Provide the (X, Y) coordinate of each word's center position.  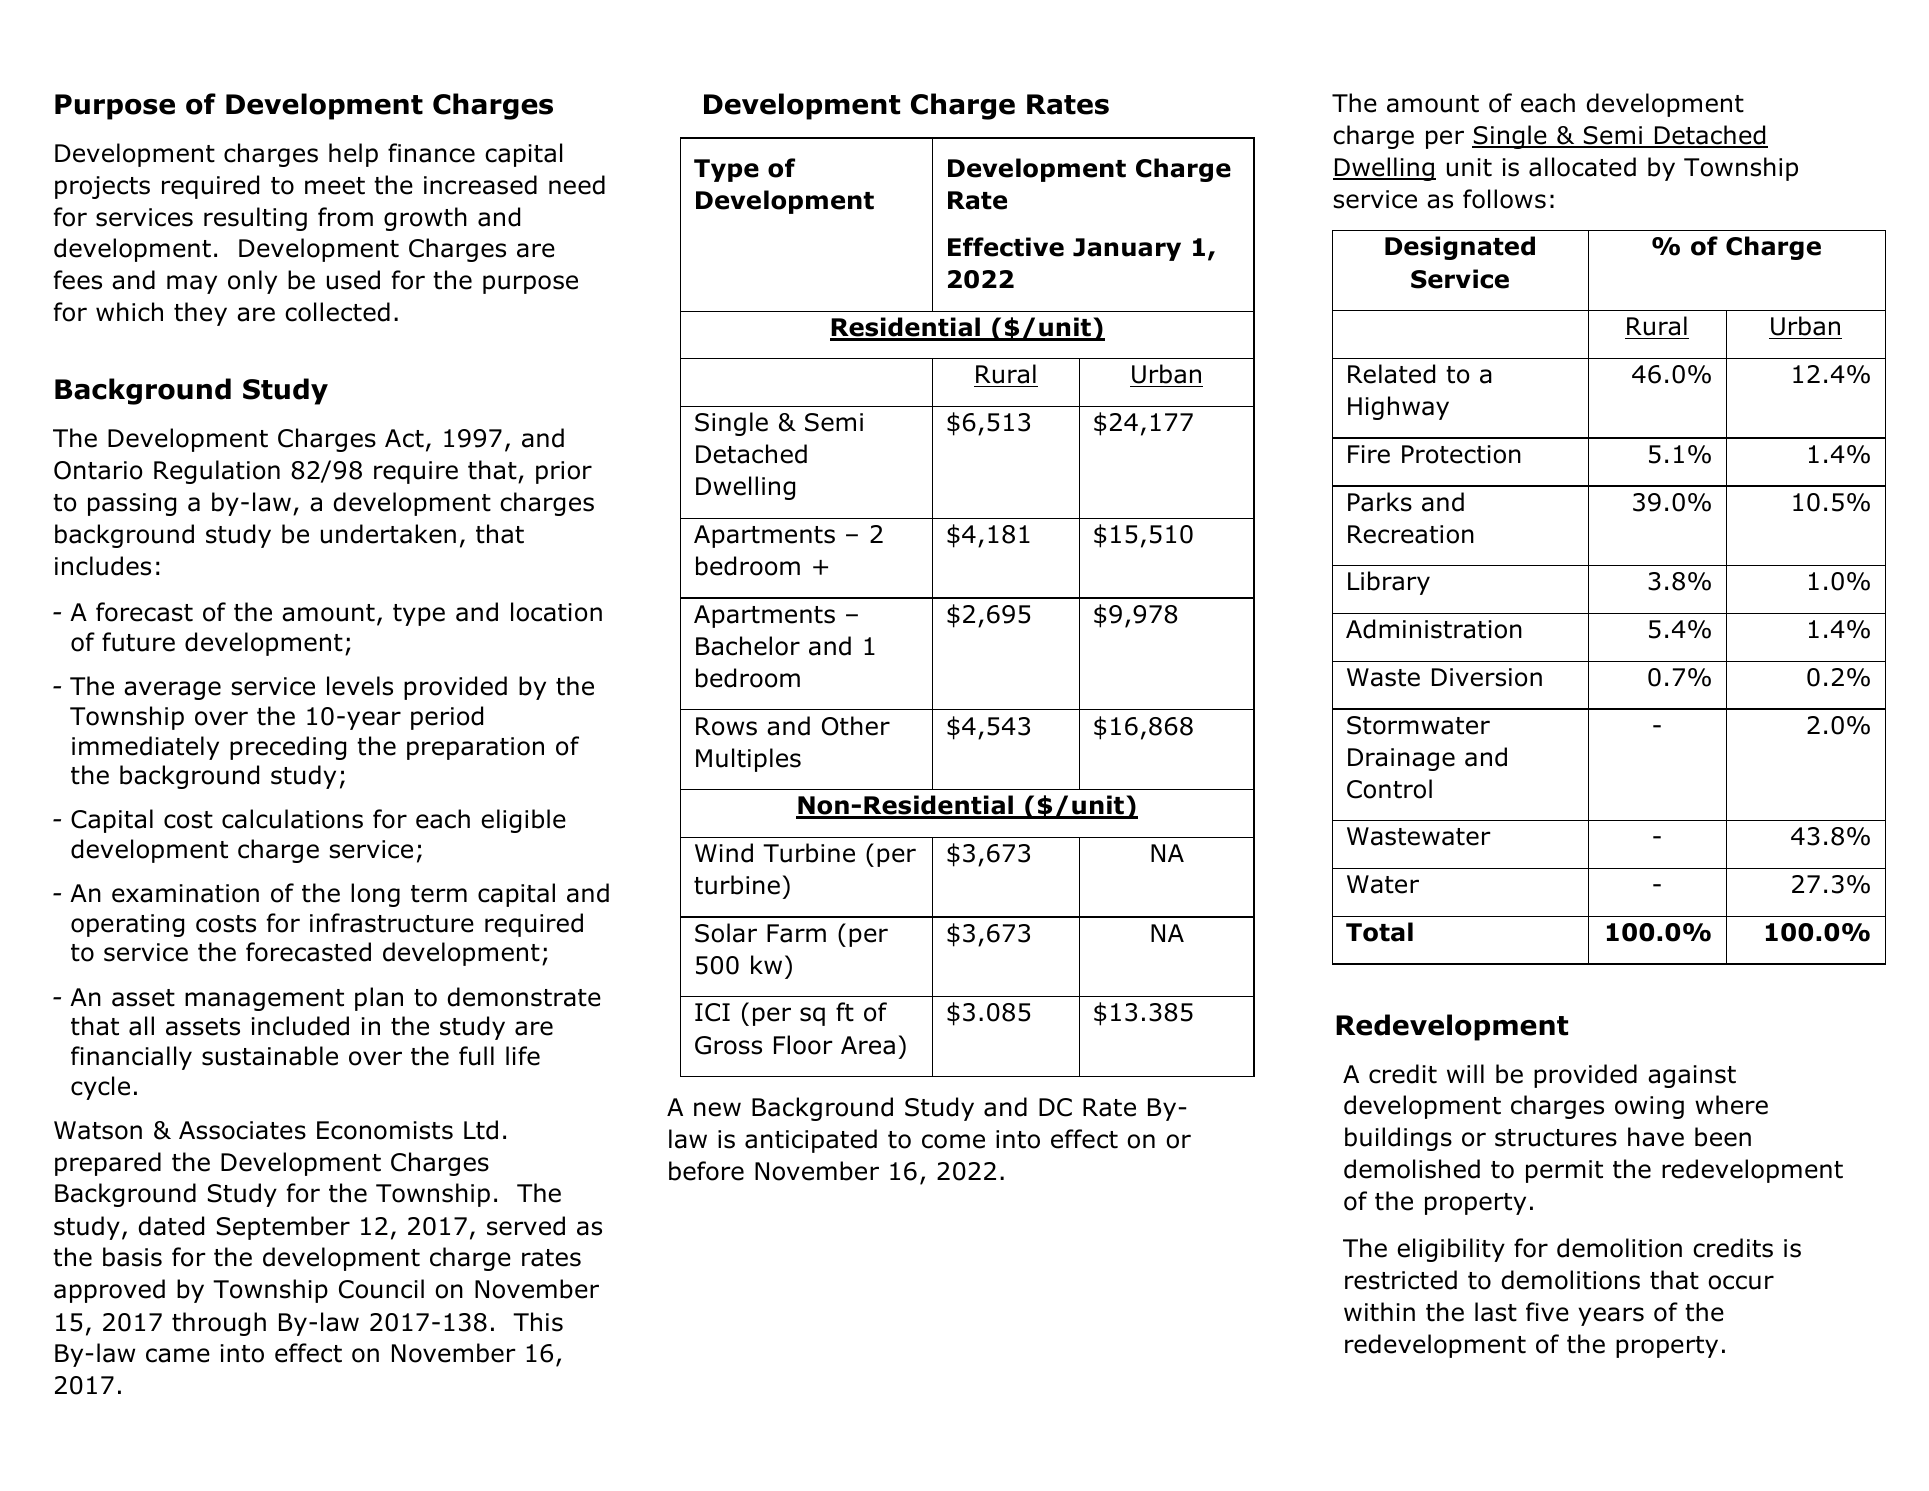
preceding (288, 748)
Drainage (1401, 759)
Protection (1461, 454)
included (300, 1026)
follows (1504, 199)
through (219, 1324)
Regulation (217, 472)
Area (868, 1045)
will (1465, 1073)
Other (856, 726)
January (1127, 249)
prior (564, 472)
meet (335, 186)
